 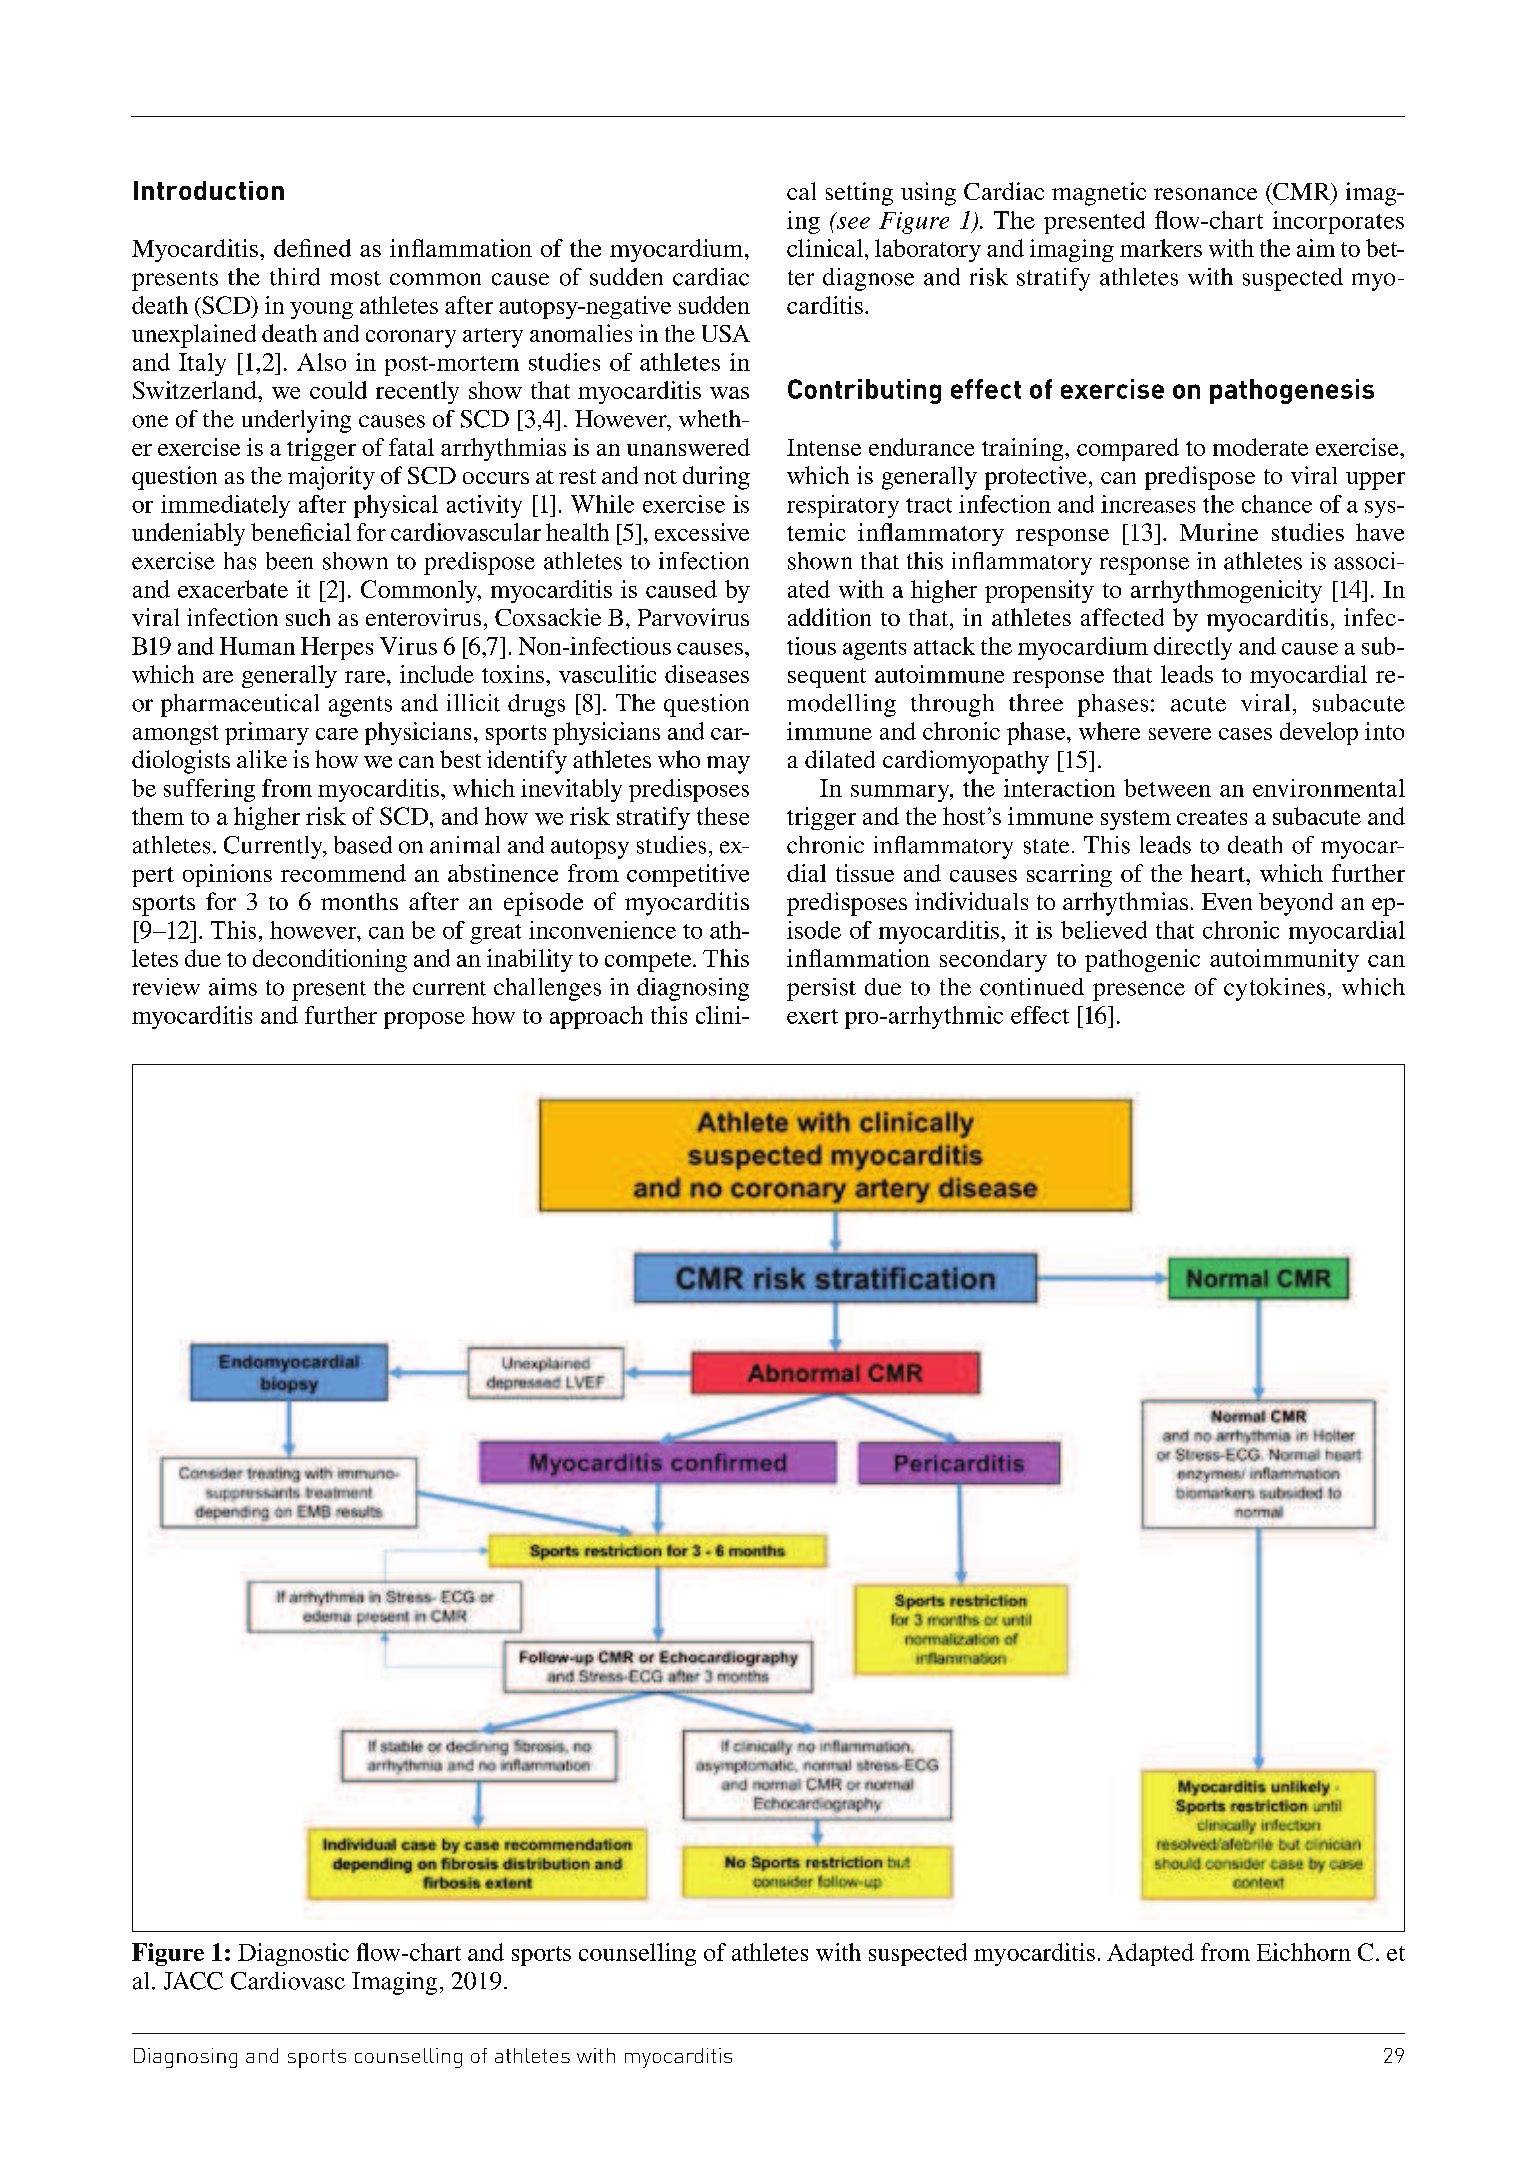 I want to click on propose, so click(x=424, y=1020).
